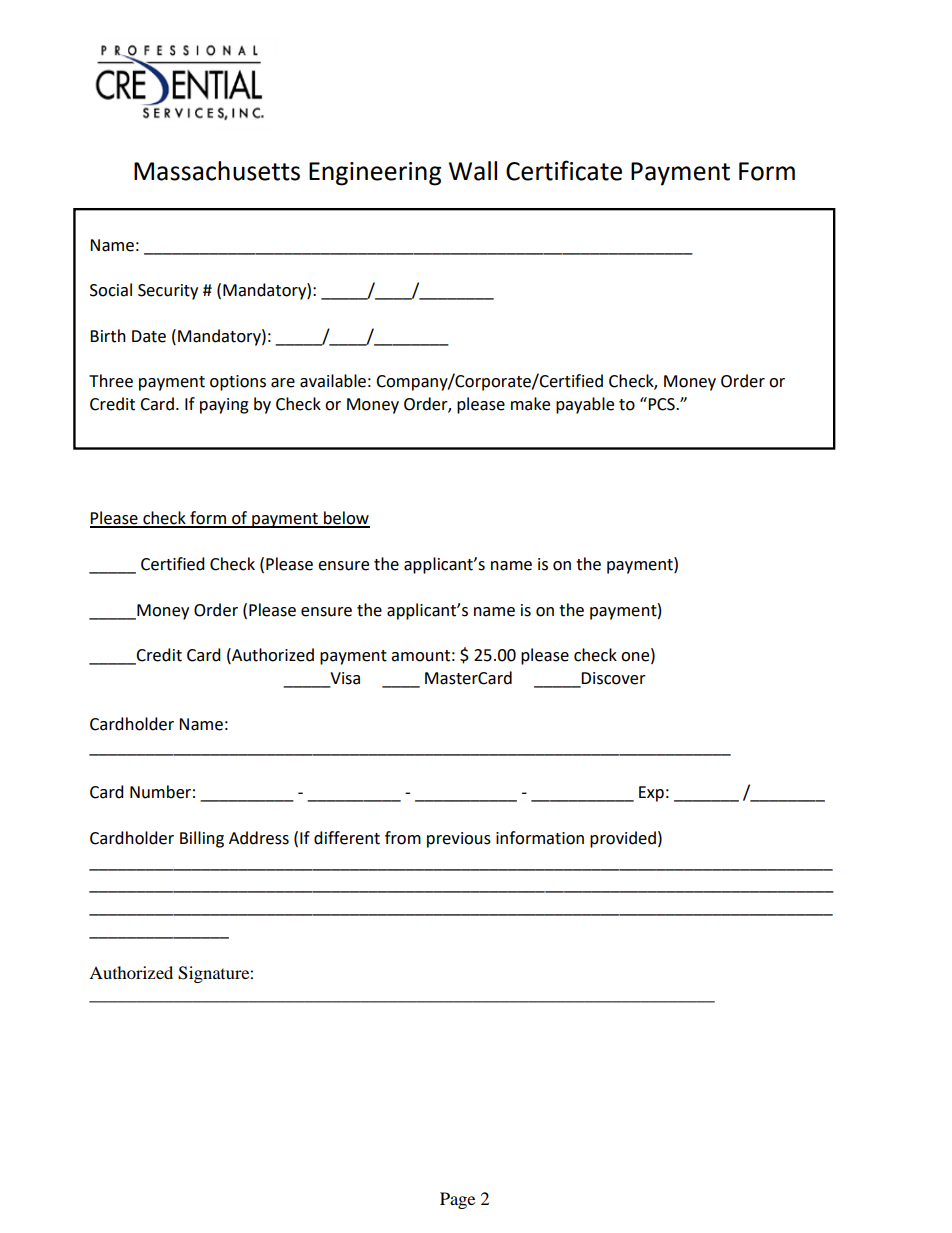 The image size is (952, 1233). What do you see at coordinates (651, 794) in the screenshot?
I see `Exp` at bounding box center [651, 794].
